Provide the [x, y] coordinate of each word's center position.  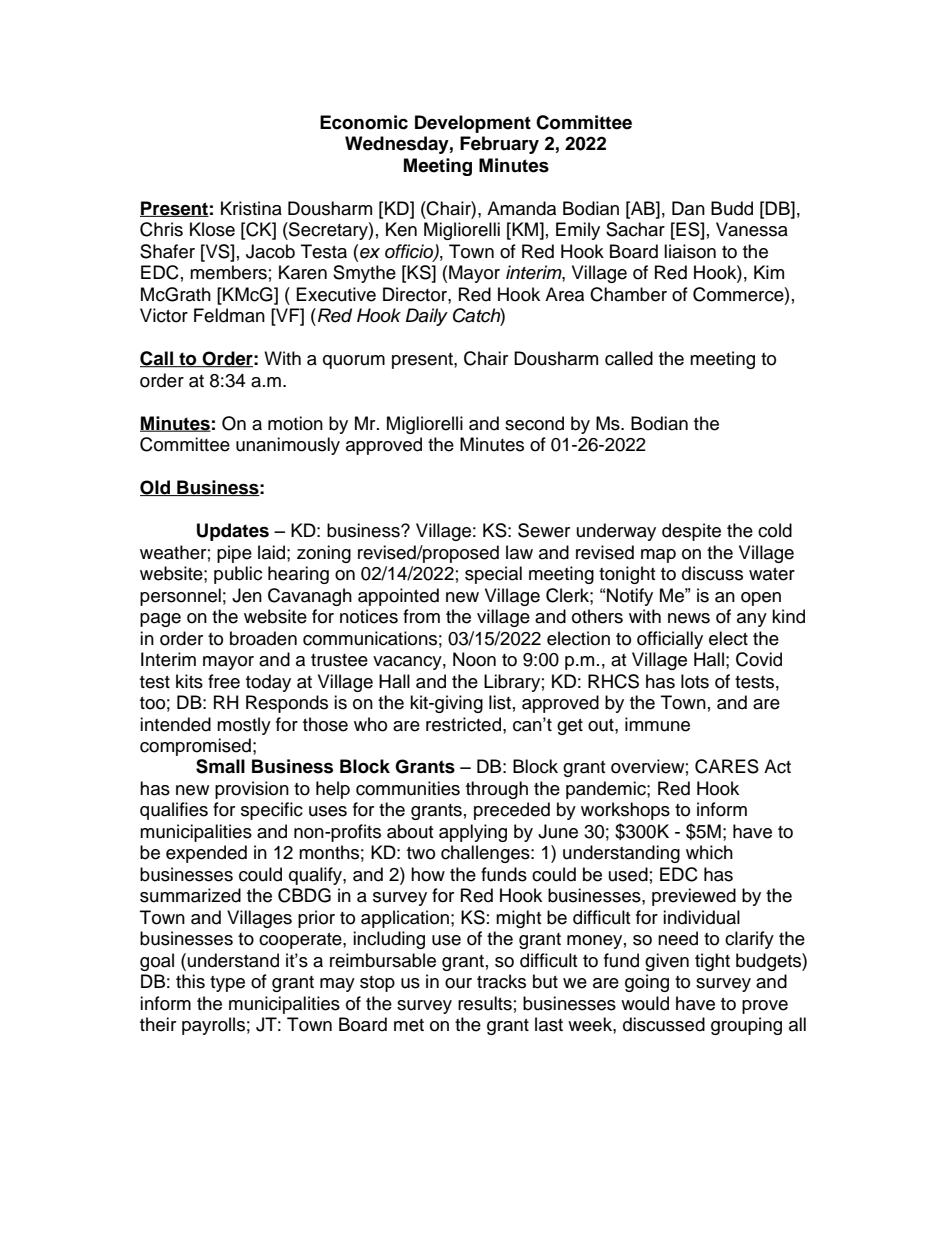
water [772, 574]
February [499, 145]
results [485, 1003]
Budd [732, 208]
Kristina [251, 208]
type [227, 984]
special [493, 575]
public [238, 575]
